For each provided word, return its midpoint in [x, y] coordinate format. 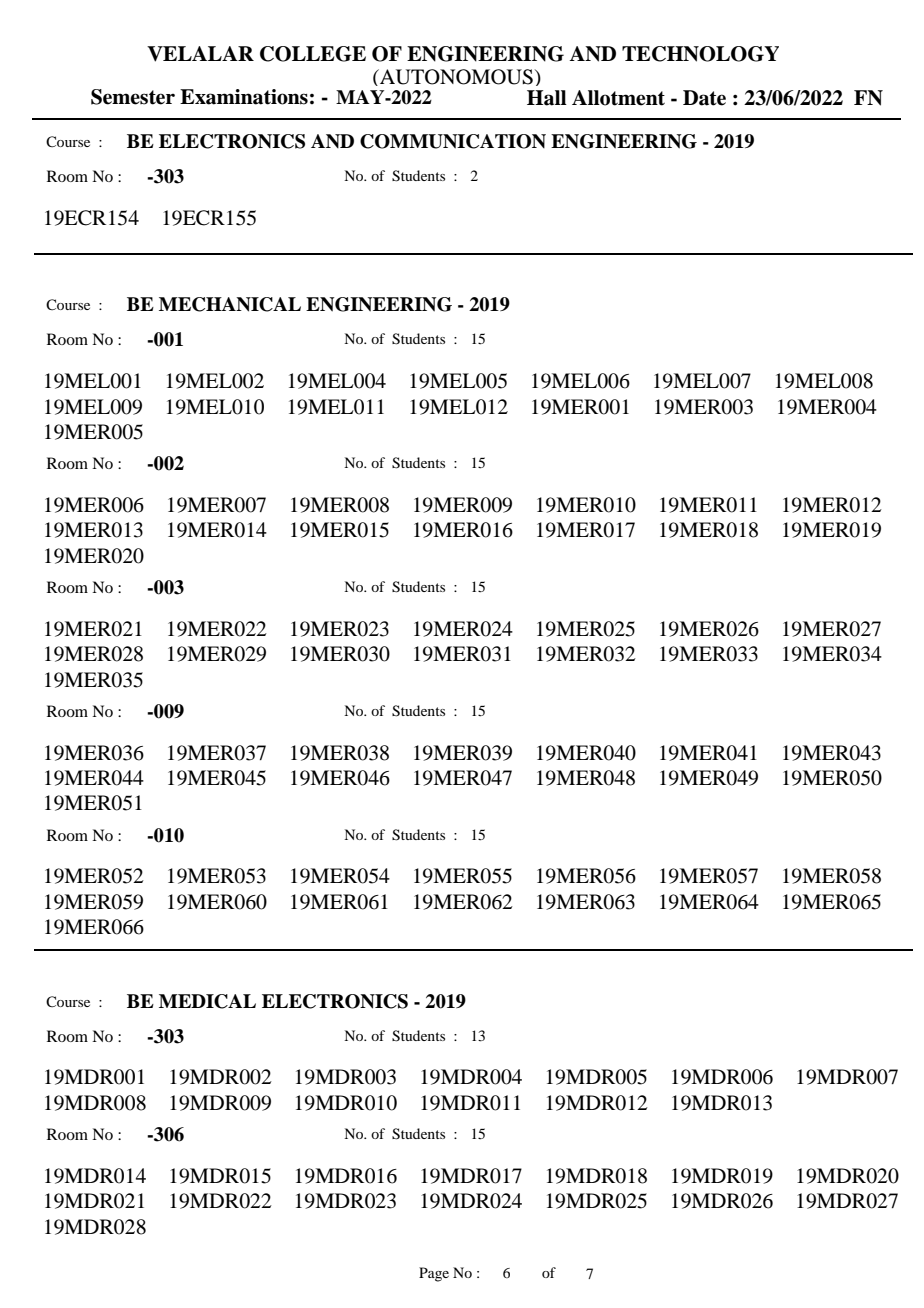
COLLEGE [313, 54]
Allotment [618, 98]
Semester [133, 97]
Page [434, 1274]
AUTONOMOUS [455, 77]
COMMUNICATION [453, 141]
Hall [547, 98]
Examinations [244, 97]
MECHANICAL [230, 304]
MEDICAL [207, 1001]
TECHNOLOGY [700, 54]
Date [704, 98]
